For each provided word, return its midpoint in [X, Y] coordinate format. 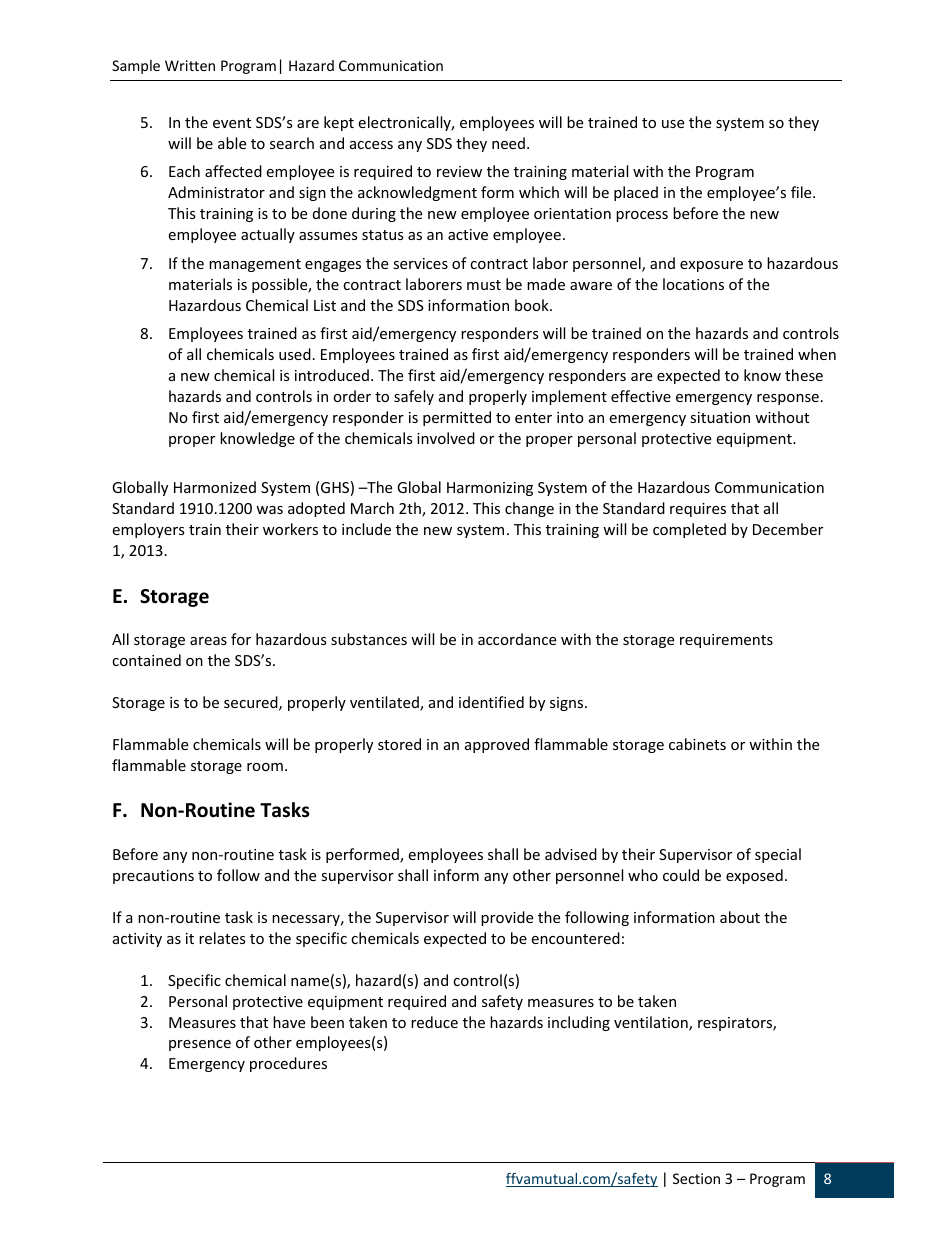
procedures [288, 1064]
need [508, 143]
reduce [434, 1022]
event [232, 123]
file [802, 192]
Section [696, 1178]
